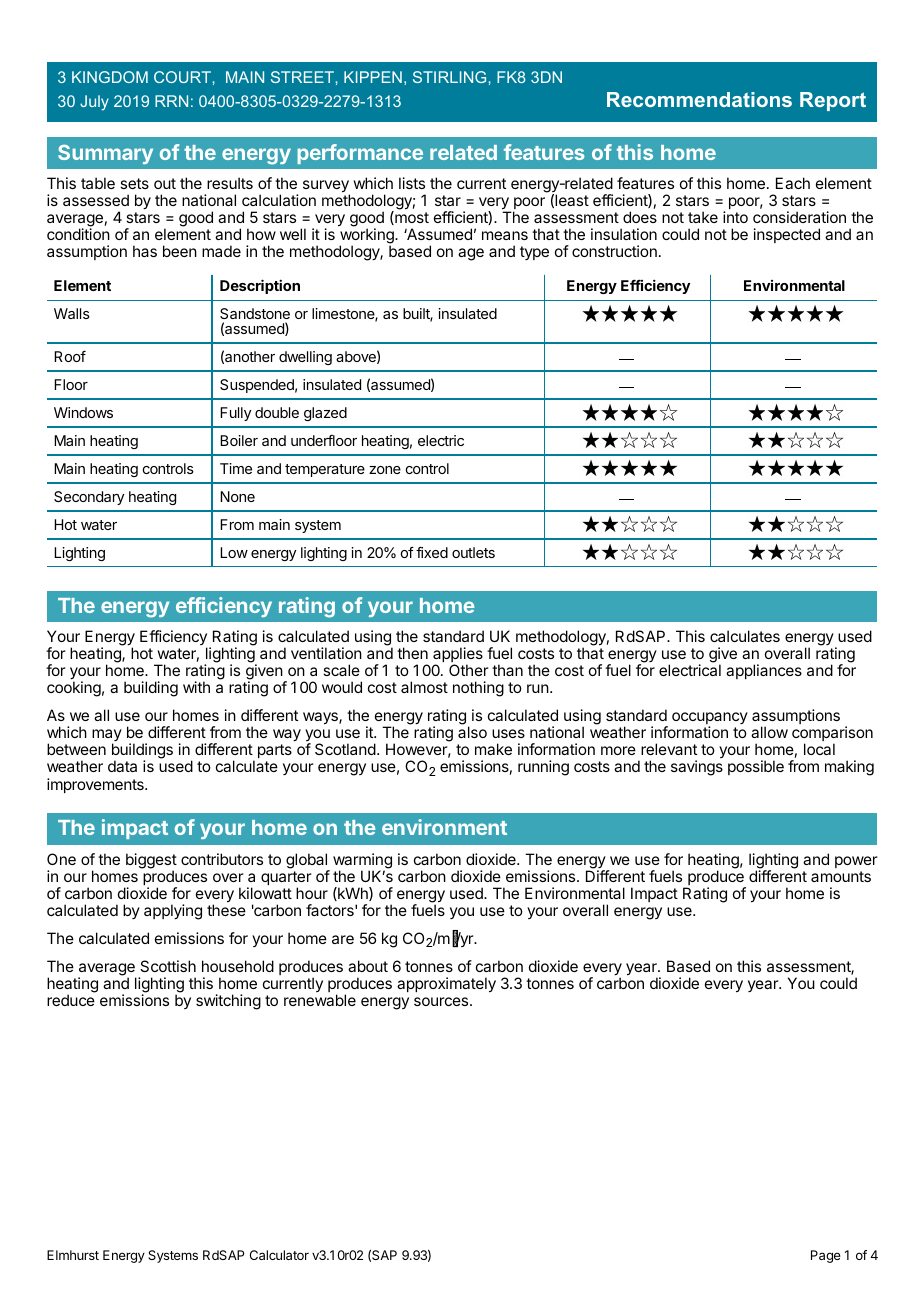 This screenshot has height=1308, width=924. What do you see at coordinates (458, 656) in the screenshot?
I see `applies` at bounding box center [458, 656].
